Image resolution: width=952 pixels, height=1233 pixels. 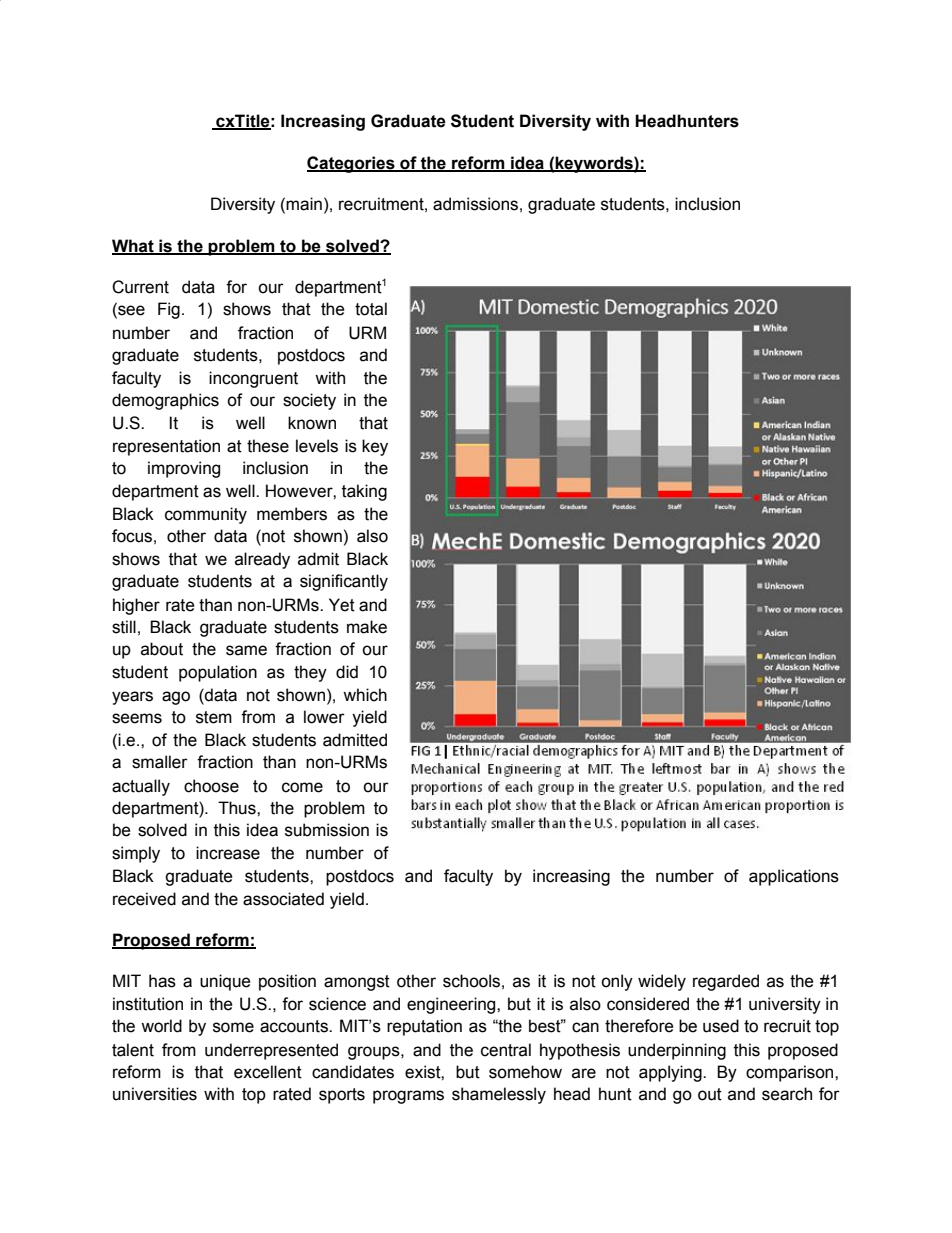 I want to click on applications, so click(x=794, y=877).
